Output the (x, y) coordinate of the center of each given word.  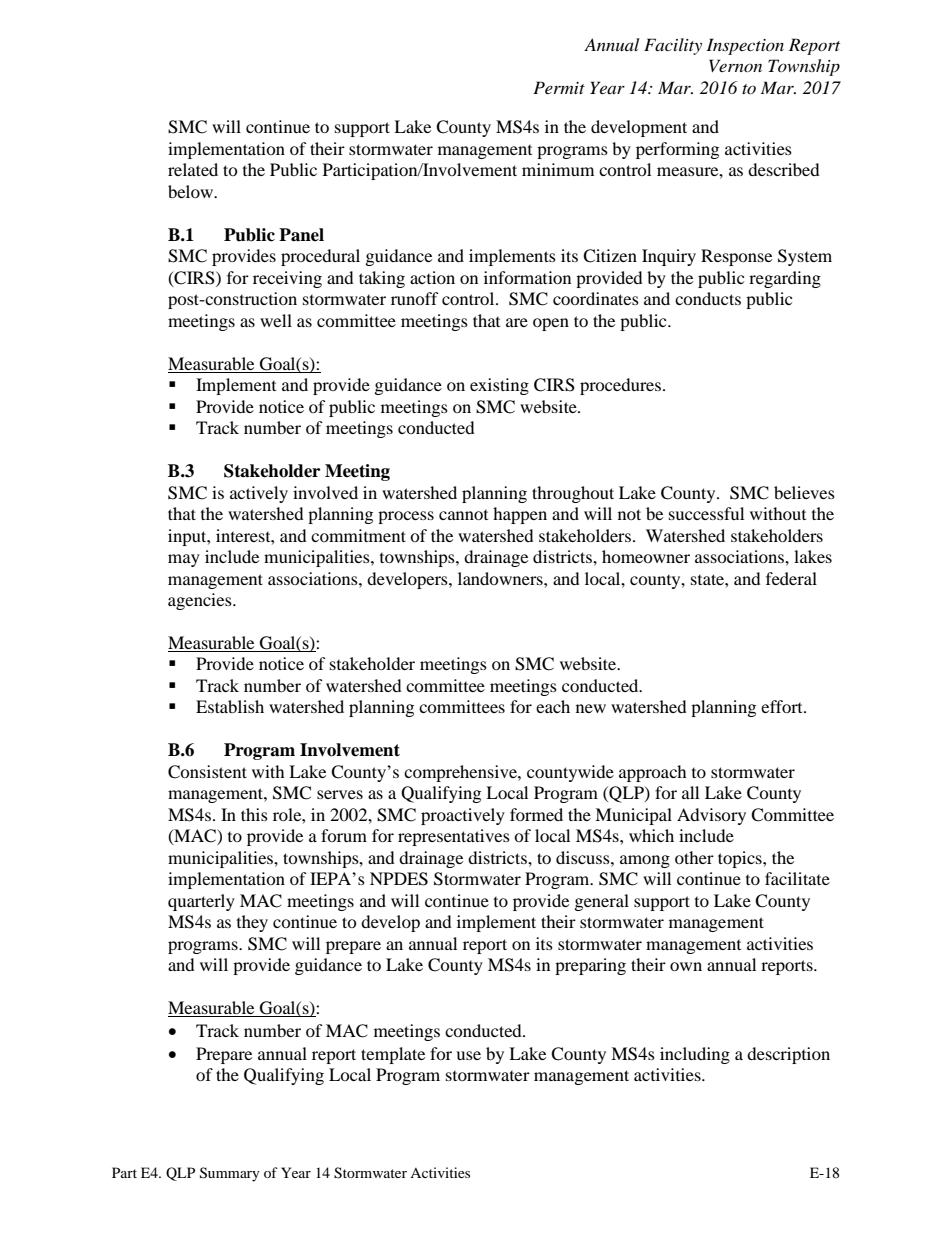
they (252, 923)
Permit (559, 87)
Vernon (735, 65)
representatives (454, 837)
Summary (230, 1174)
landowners (501, 578)
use (468, 1055)
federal (791, 578)
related (193, 169)
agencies (201, 601)
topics (741, 859)
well (276, 320)
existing (499, 386)
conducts (708, 298)
